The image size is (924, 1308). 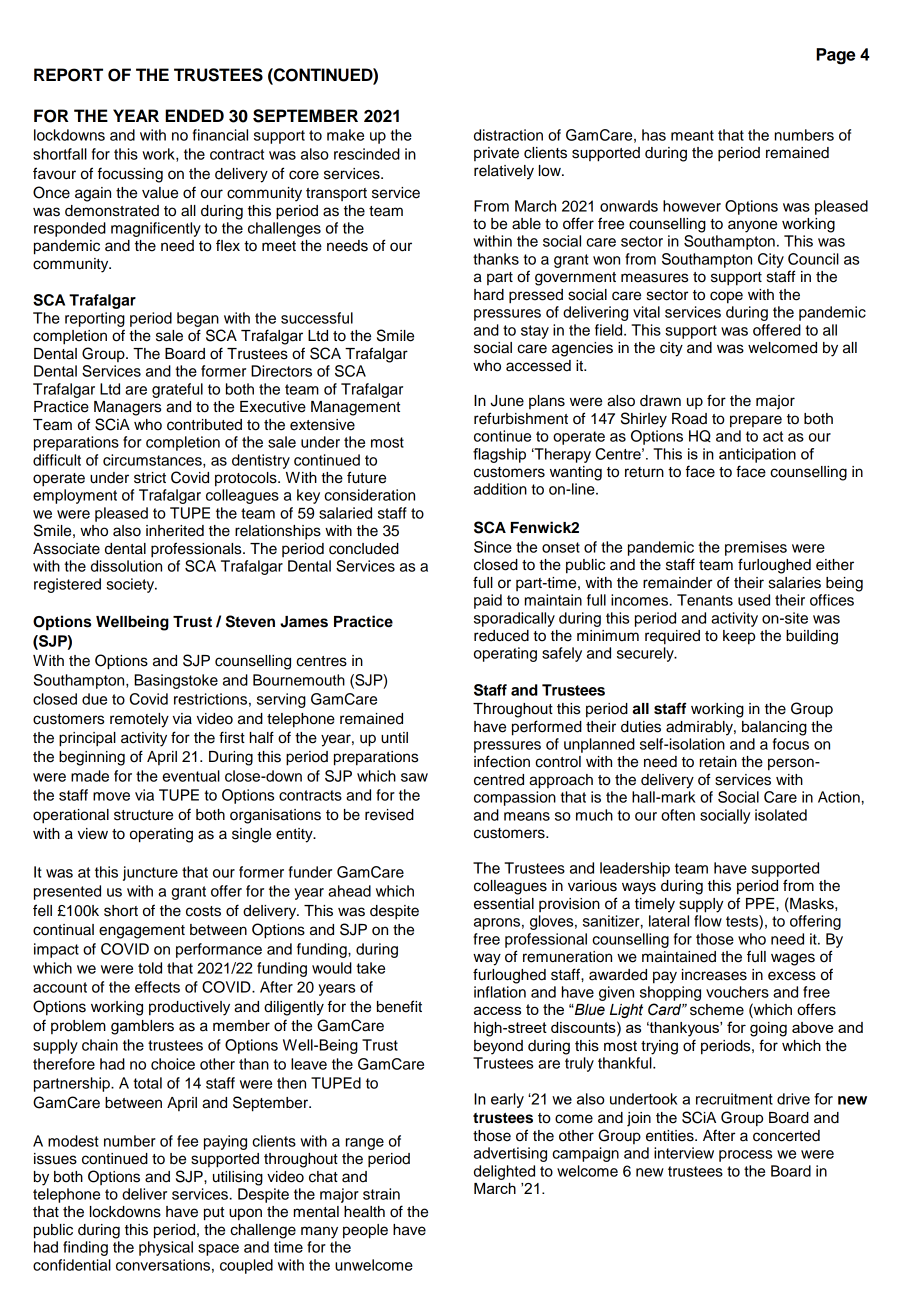 I want to click on anticipation, so click(x=757, y=455).
